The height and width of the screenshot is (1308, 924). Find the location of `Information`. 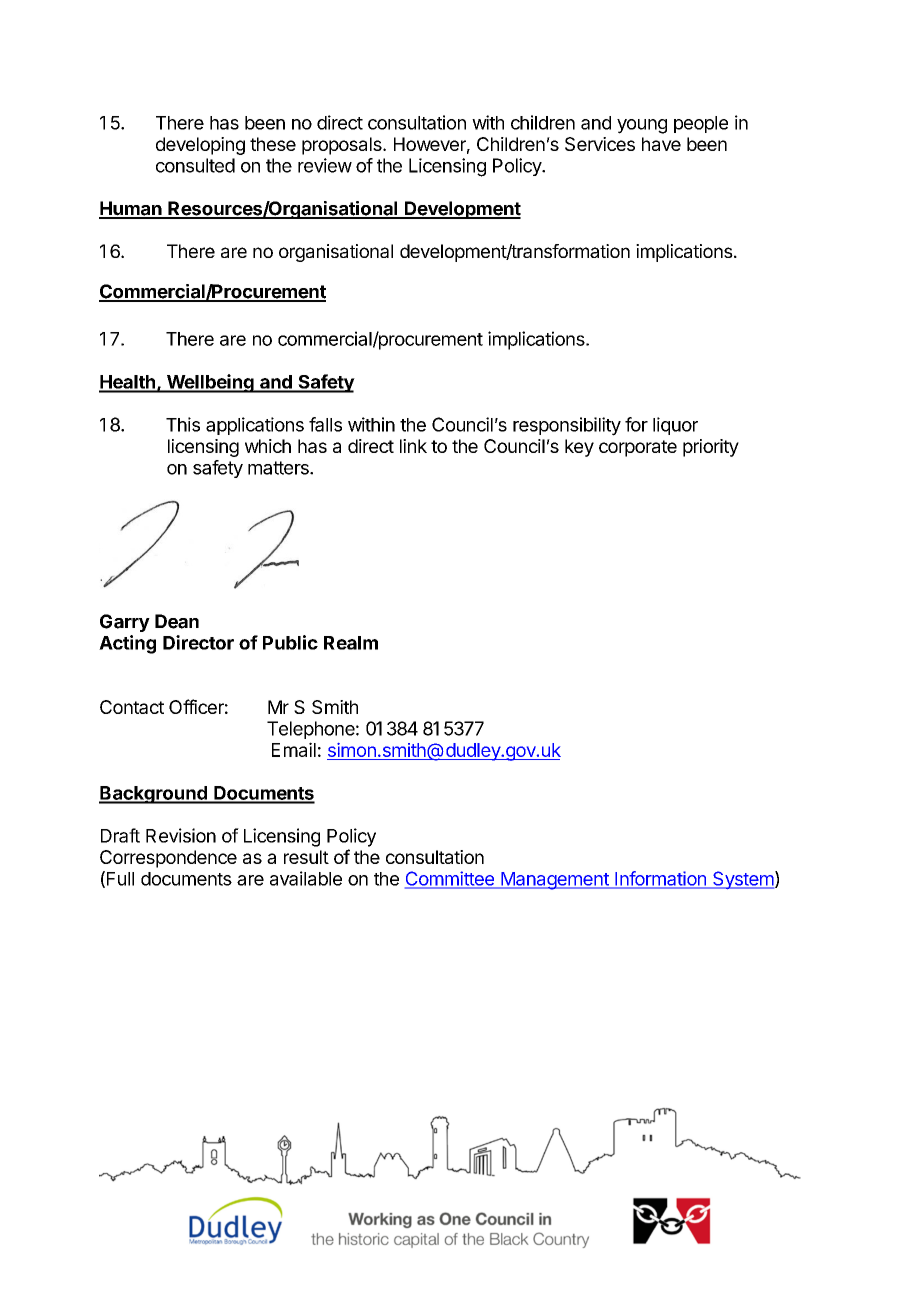

Information is located at coordinates (660, 879).
